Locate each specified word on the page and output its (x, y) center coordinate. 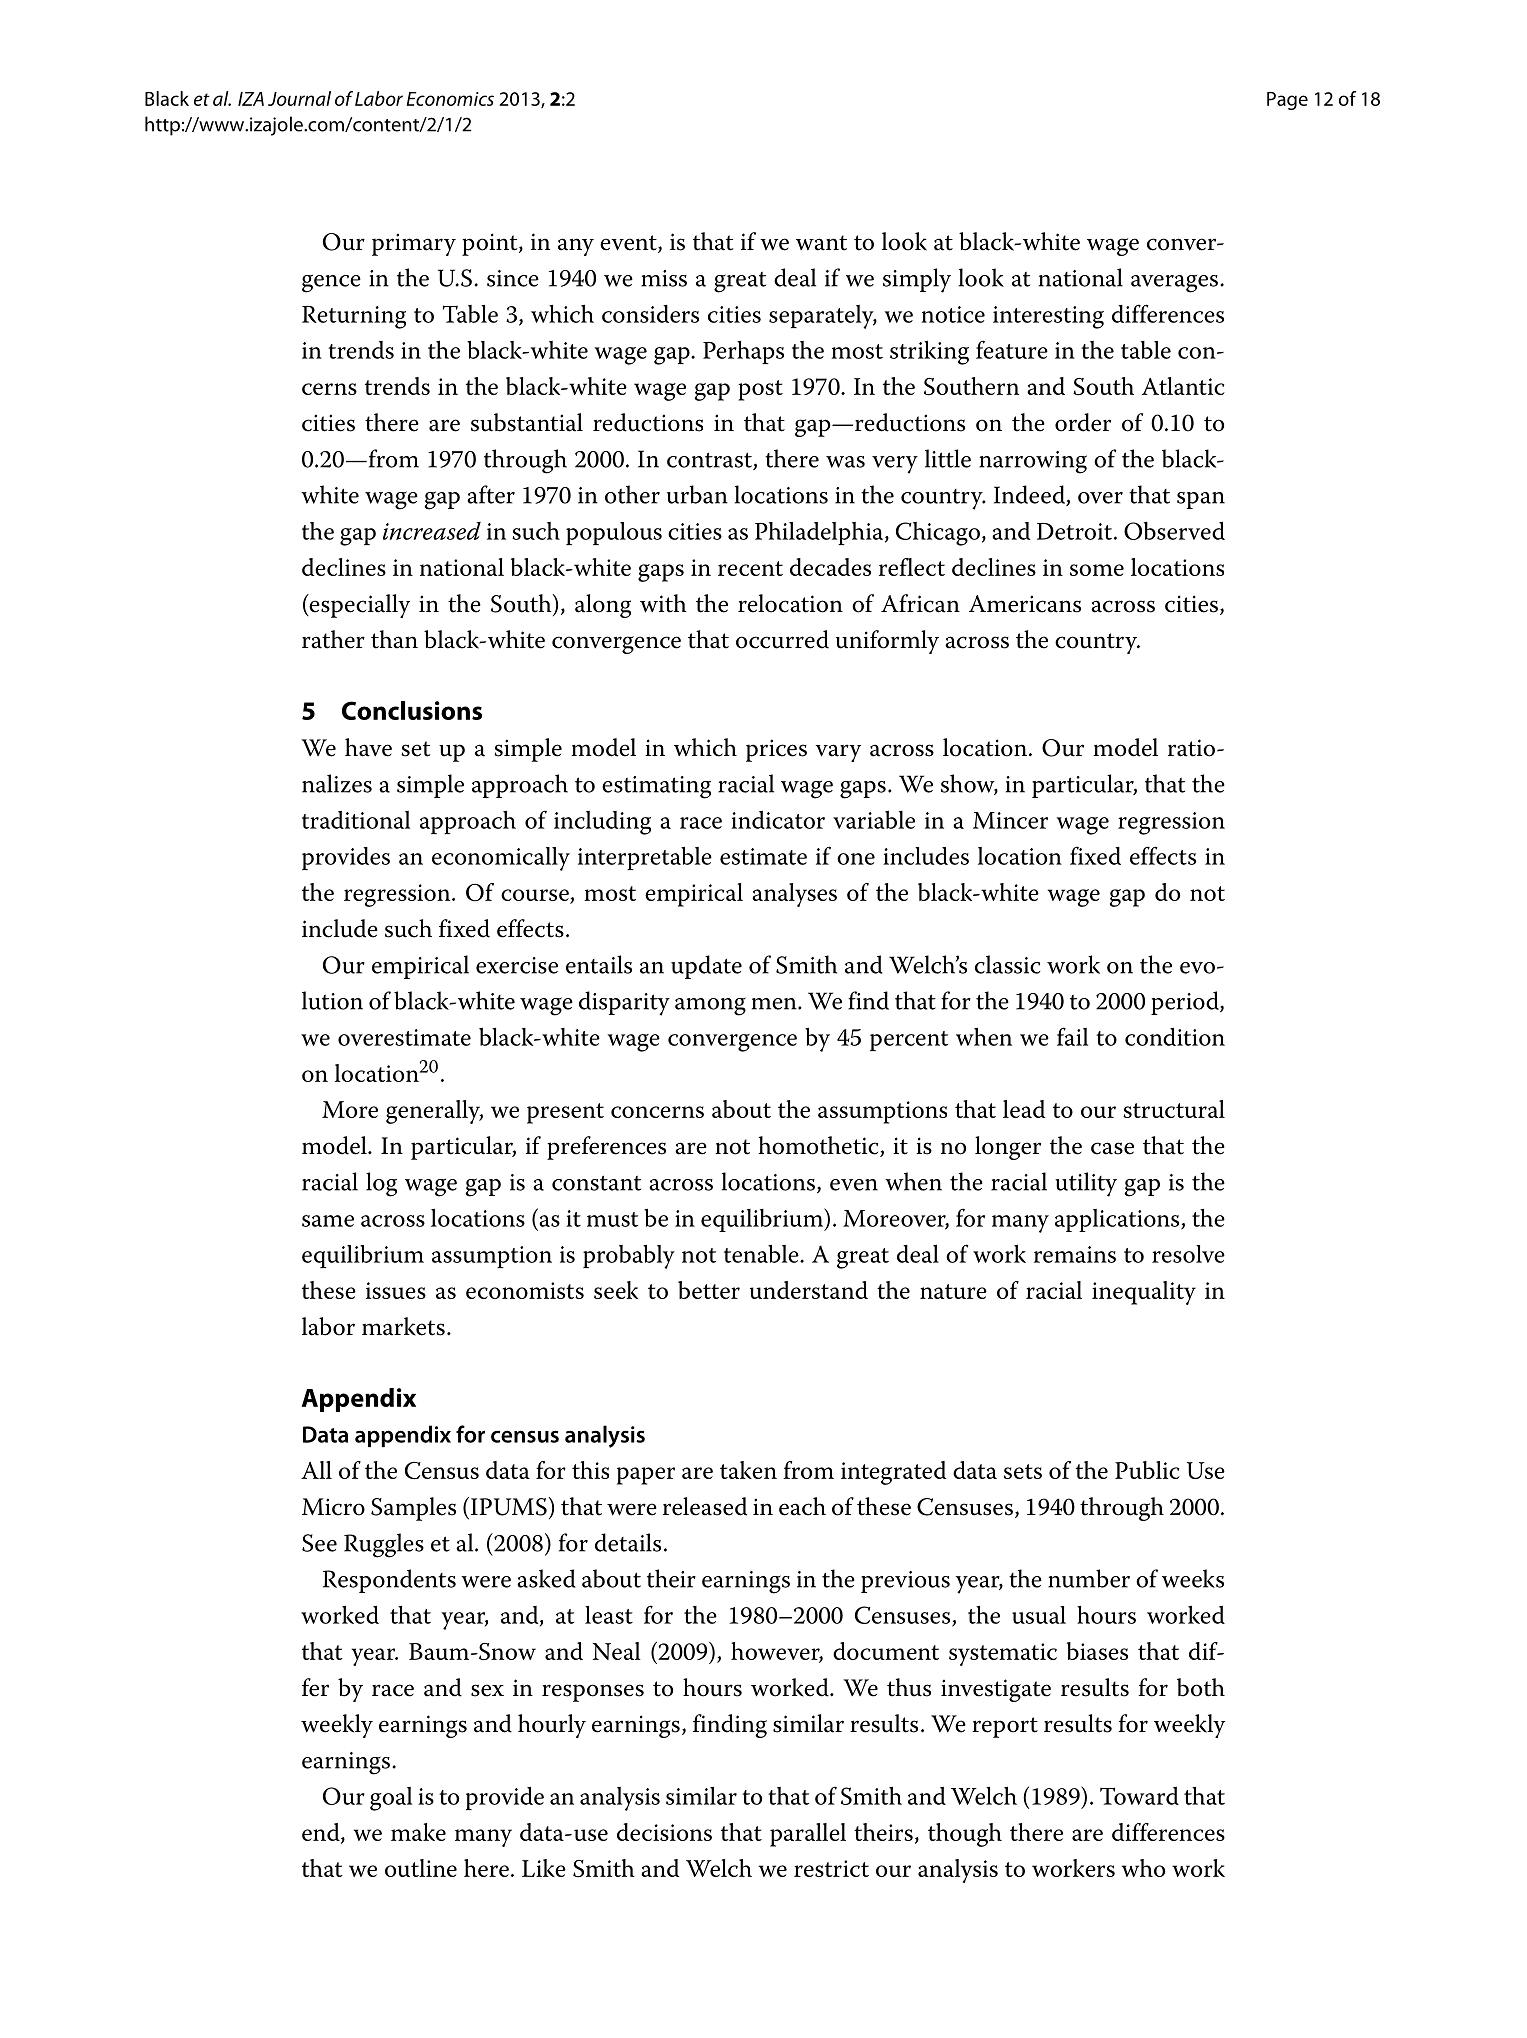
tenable (762, 1254)
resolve (1188, 1254)
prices (776, 750)
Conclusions (412, 710)
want (821, 243)
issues (396, 1290)
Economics (450, 99)
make (418, 1832)
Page (1287, 101)
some (1097, 570)
